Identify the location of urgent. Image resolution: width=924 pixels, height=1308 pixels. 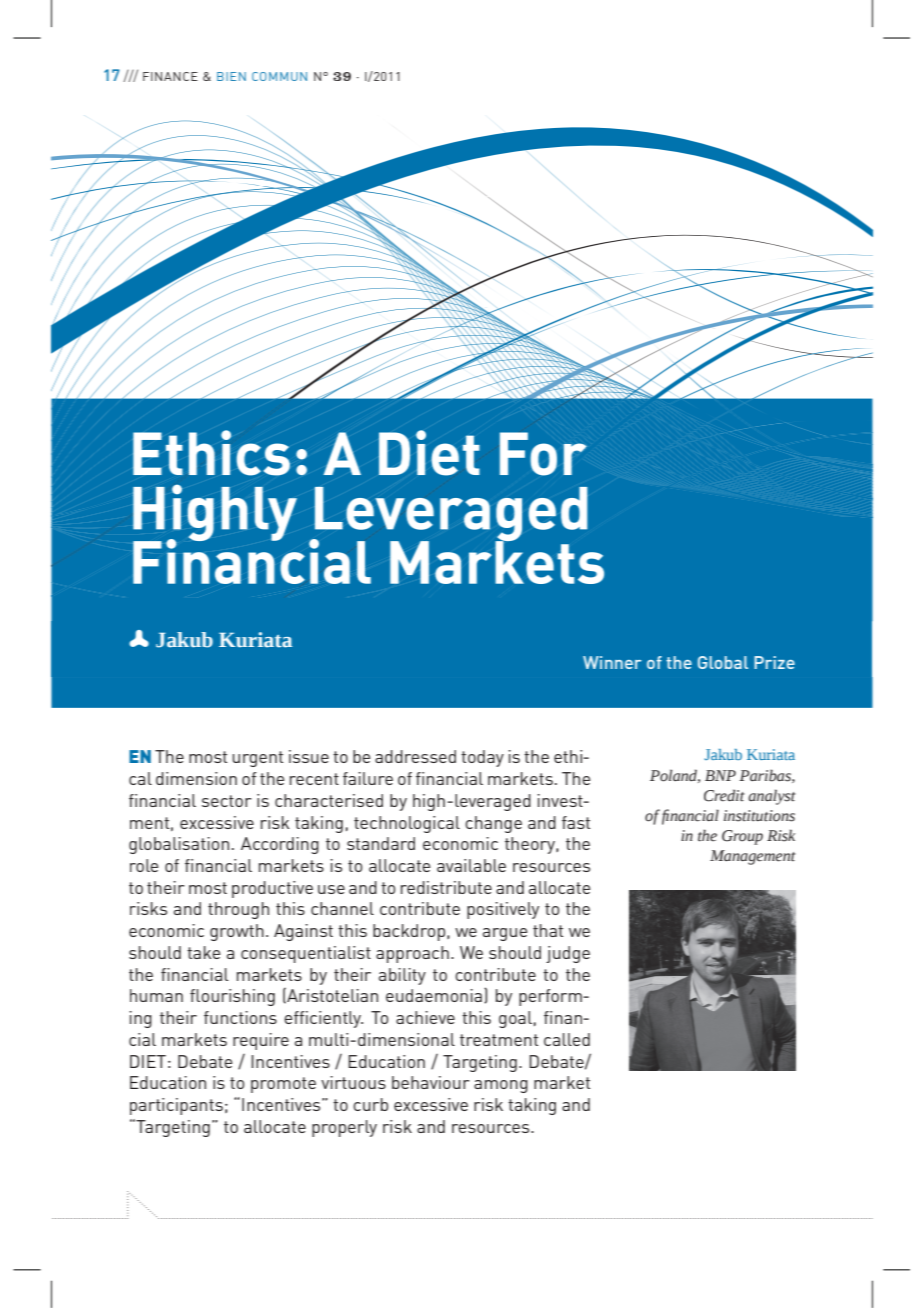
(257, 759).
